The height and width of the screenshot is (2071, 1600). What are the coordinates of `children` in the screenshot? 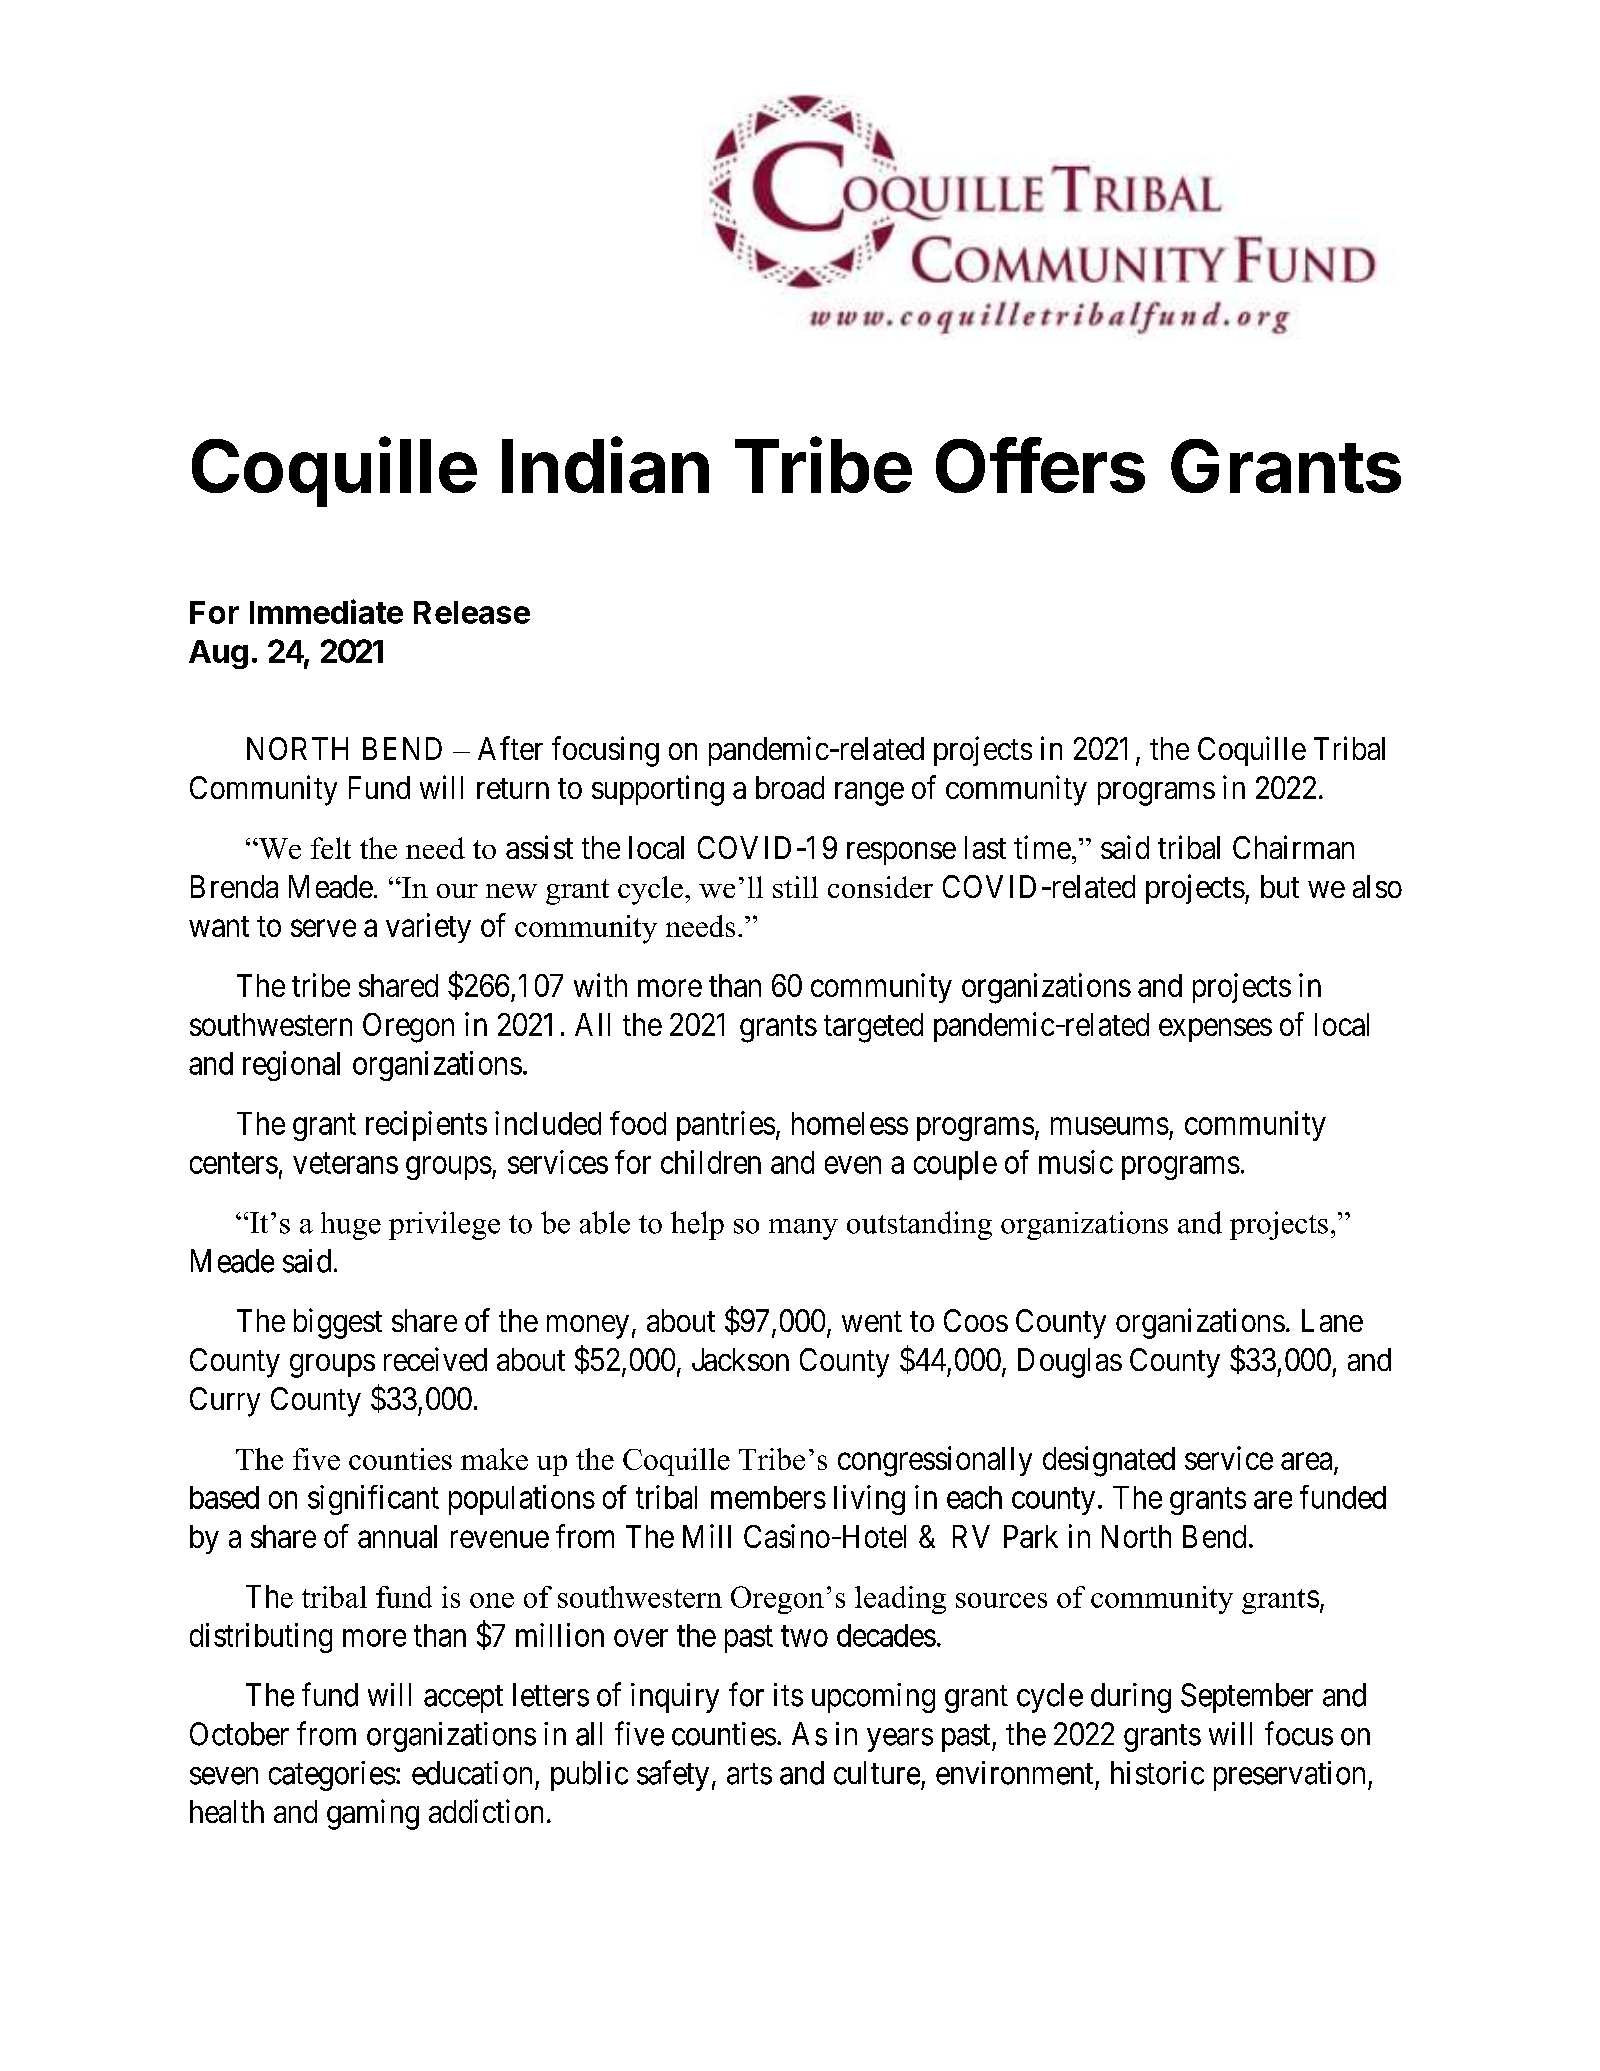 It's located at (711, 1162).
